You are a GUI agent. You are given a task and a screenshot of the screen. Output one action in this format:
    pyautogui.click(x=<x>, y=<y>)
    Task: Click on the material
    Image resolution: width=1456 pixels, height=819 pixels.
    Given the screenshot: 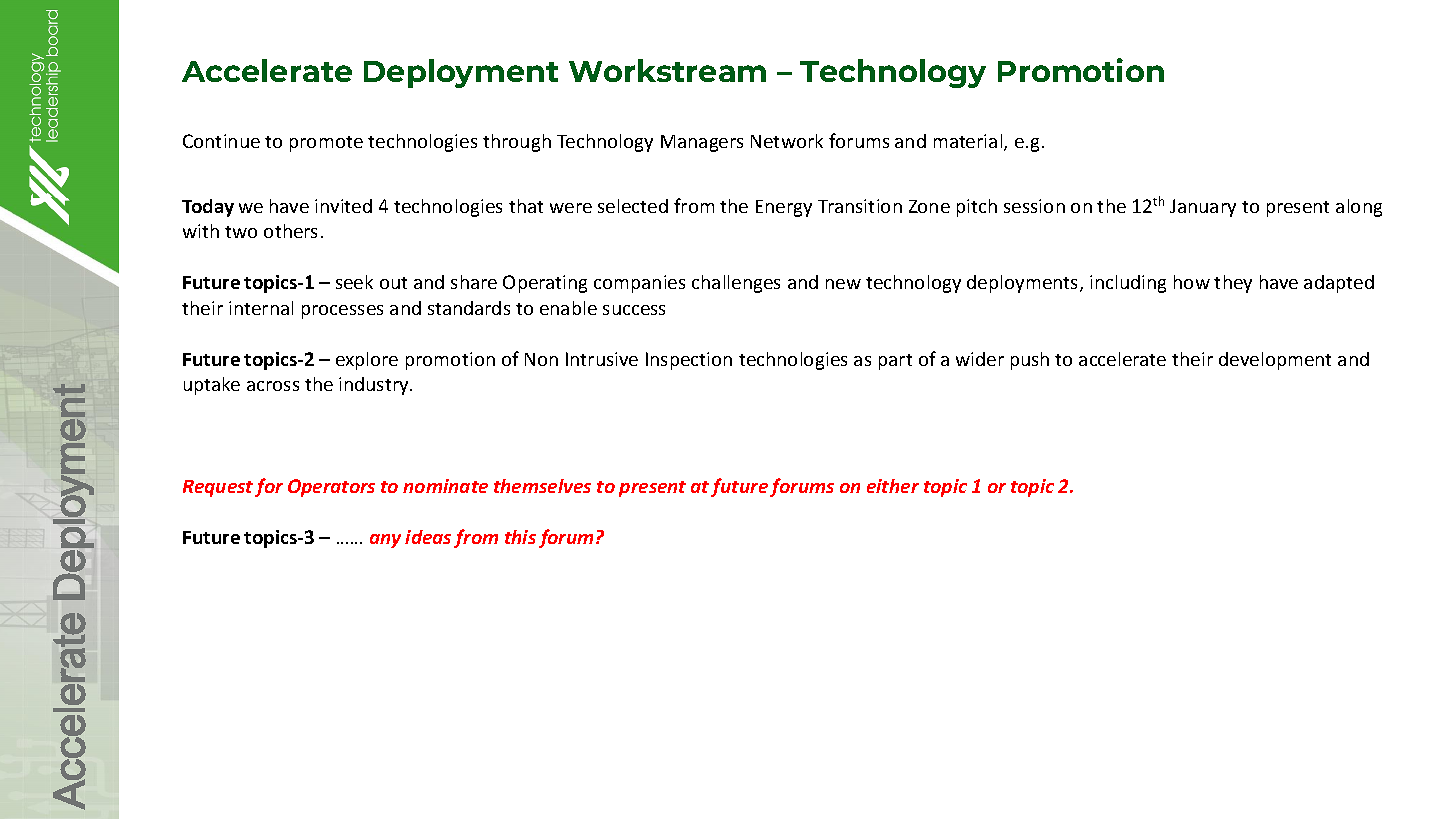 What is the action you would take?
    pyautogui.click(x=969, y=142)
